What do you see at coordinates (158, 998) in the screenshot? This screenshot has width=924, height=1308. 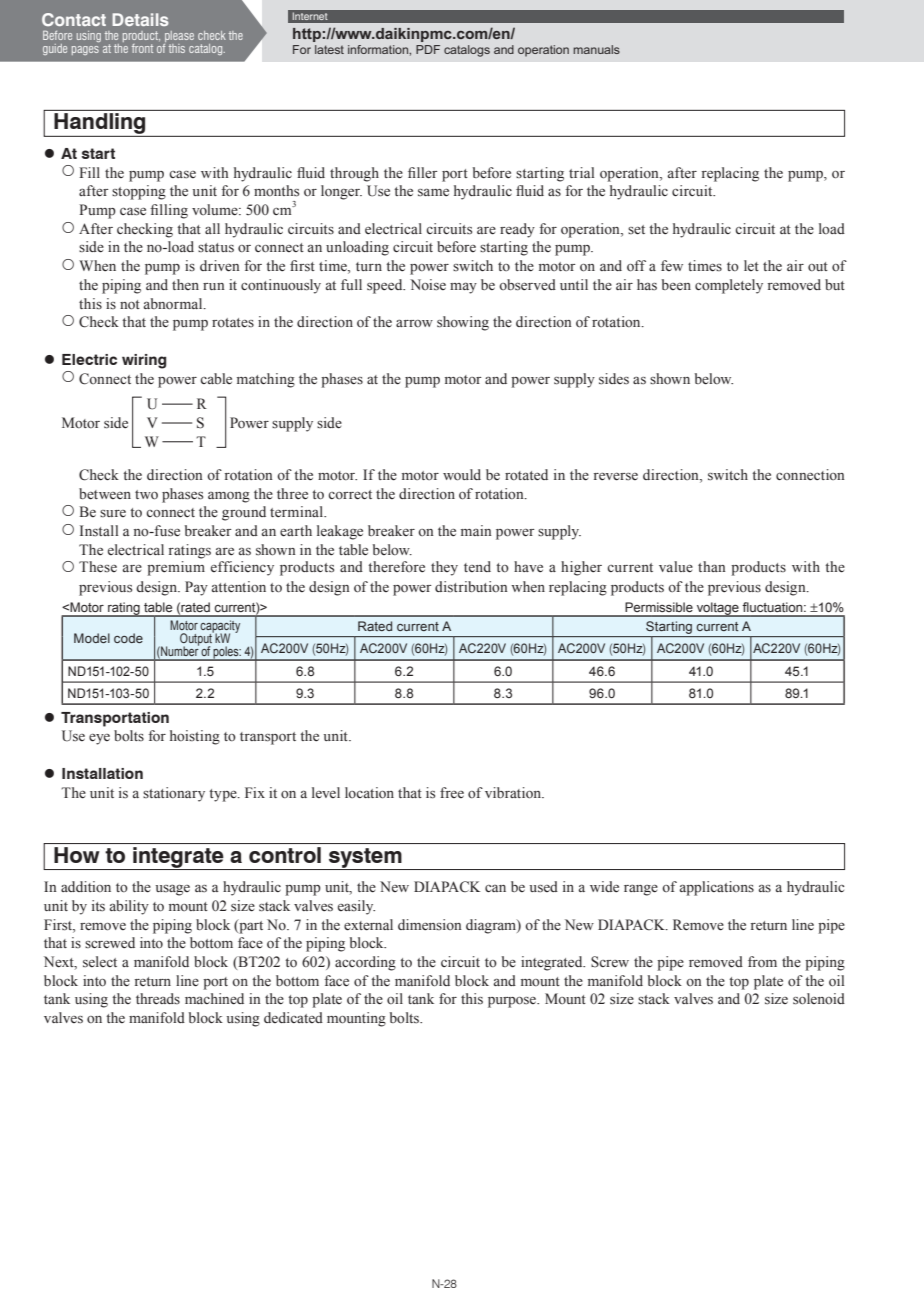 I see `threads` at bounding box center [158, 998].
